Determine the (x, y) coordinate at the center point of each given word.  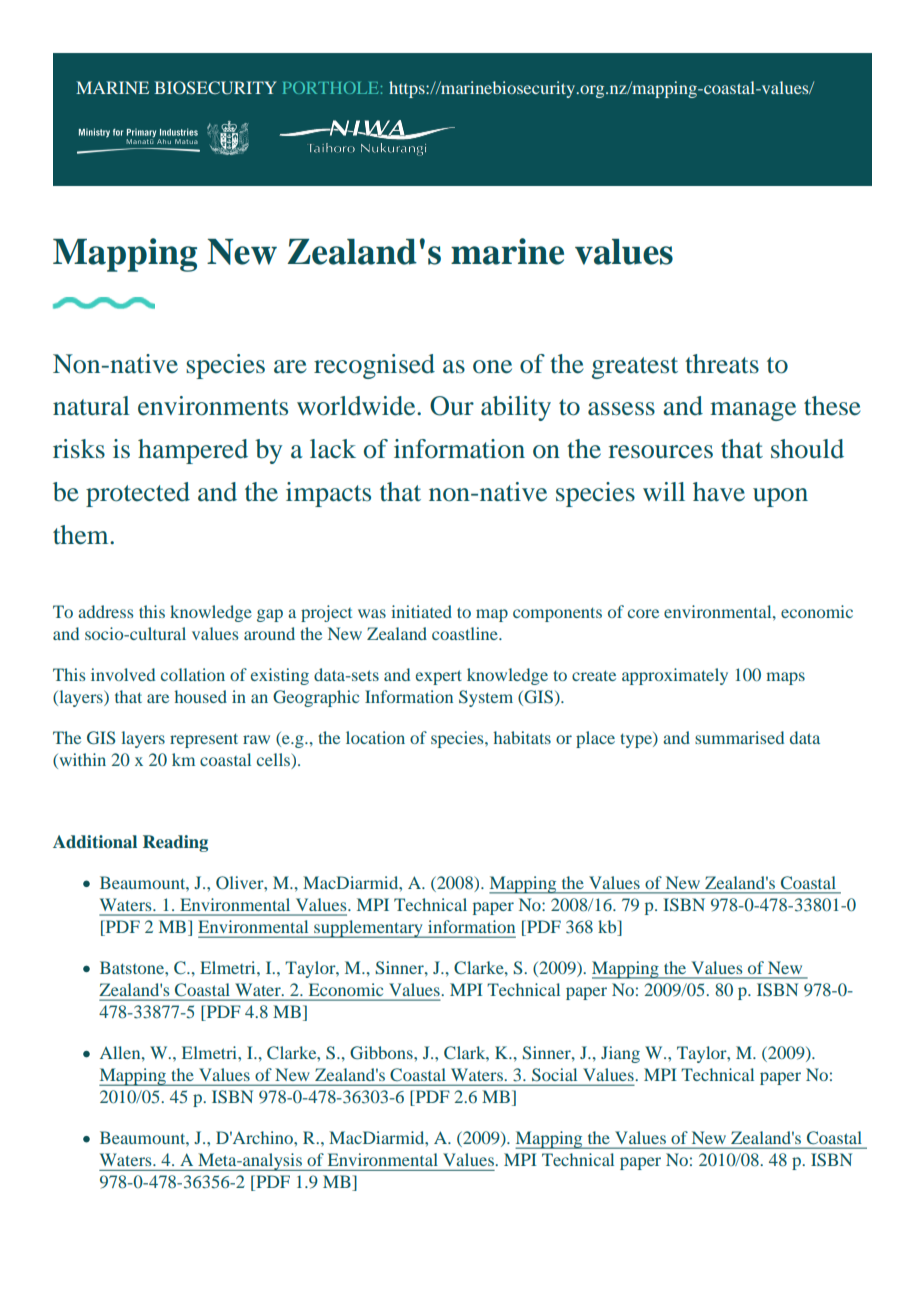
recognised (374, 366)
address (105, 611)
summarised (739, 737)
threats (722, 364)
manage (753, 411)
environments (213, 406)
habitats (522, 737)
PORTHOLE (330, 87)
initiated (421, 611)
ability (516, 408)
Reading (175, 843)
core (643, 613)
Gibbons (382, 1053)
